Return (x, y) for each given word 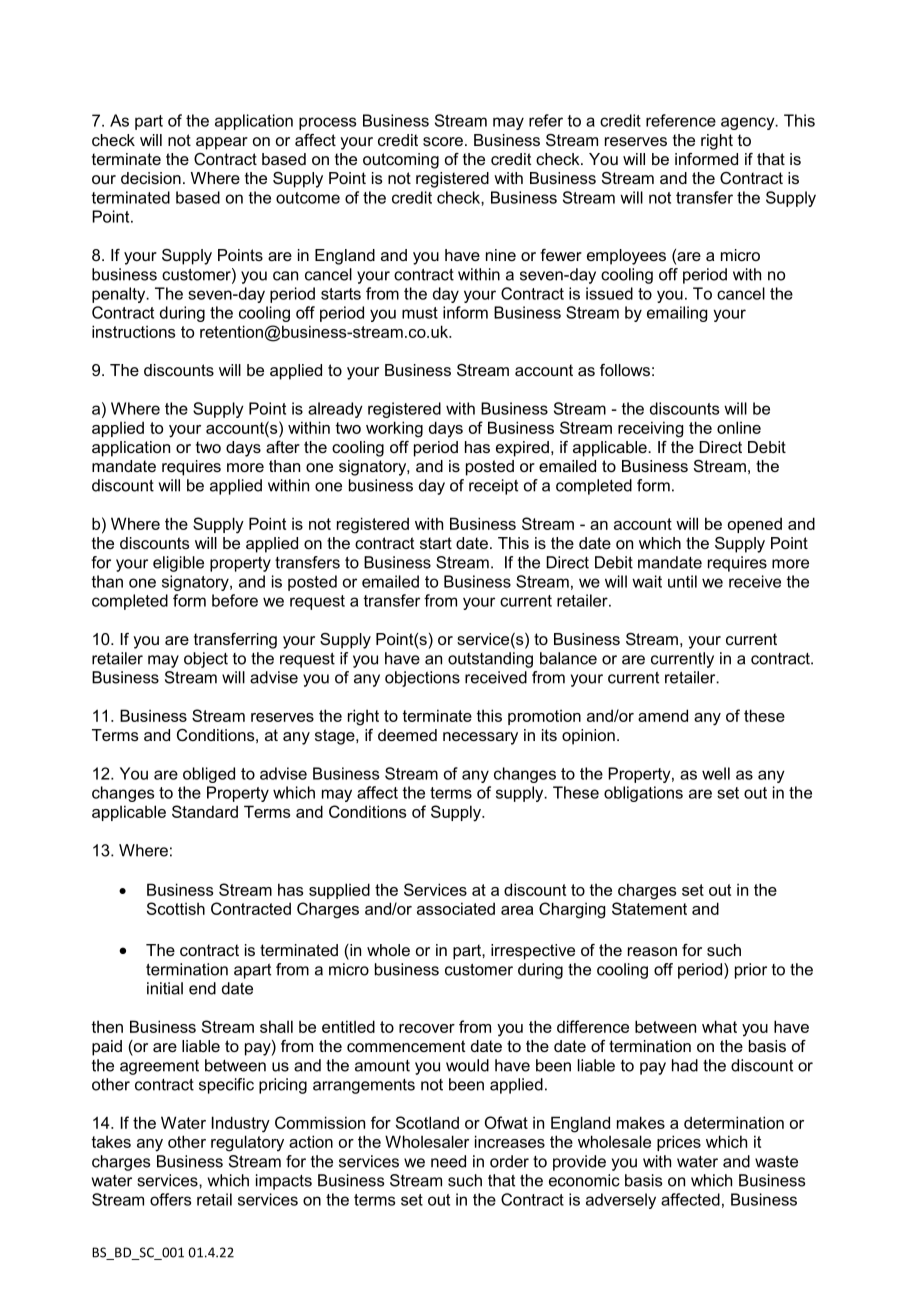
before (235, 600)
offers (170, 1199)
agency (749, 123)
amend (663, 715)
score (443, 141)
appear (222, 143)
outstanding (490, 660)
